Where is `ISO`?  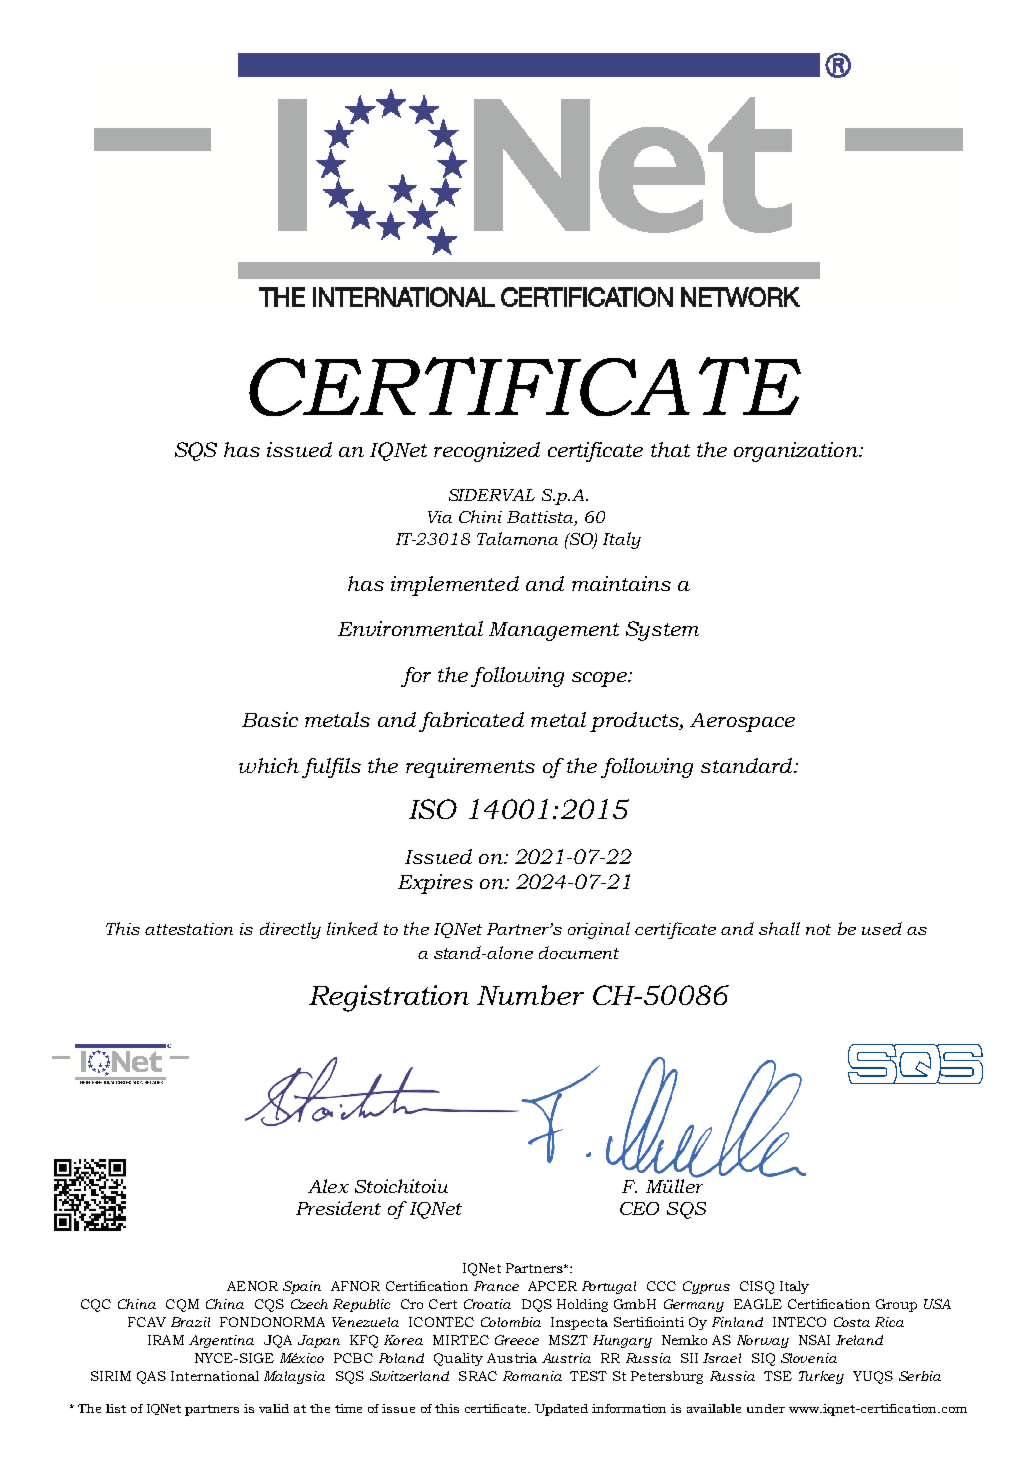 ISO is located at coordinates (433, 809).
